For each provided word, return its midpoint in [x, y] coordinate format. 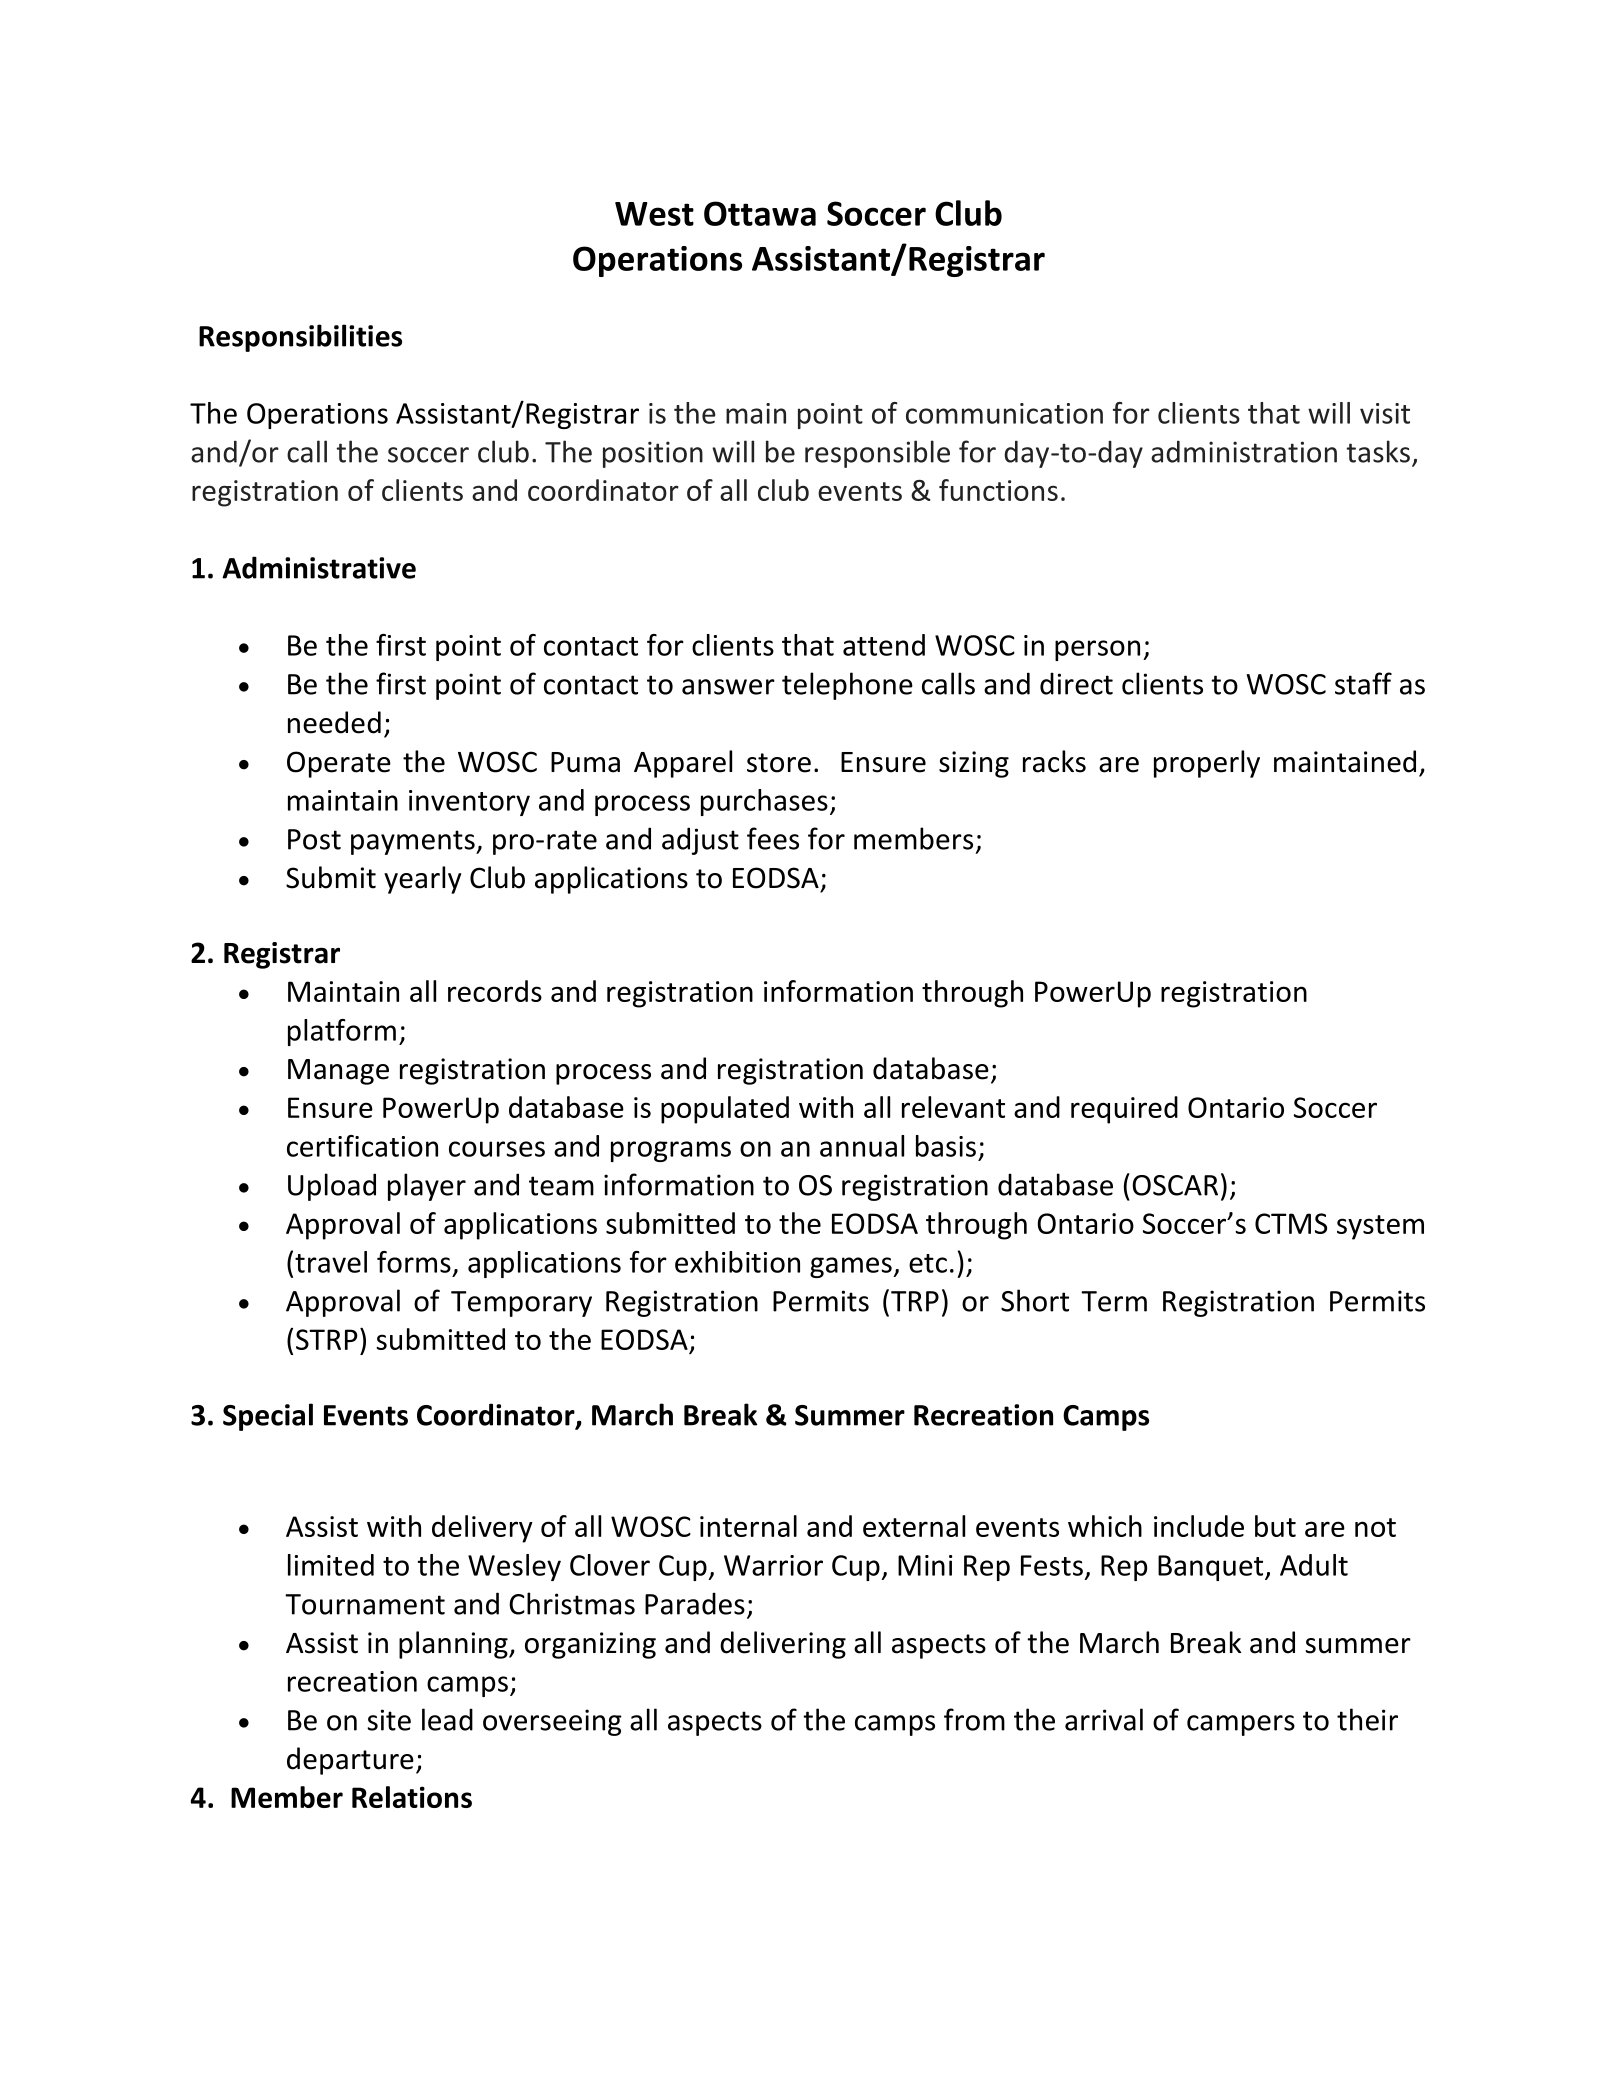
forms [414, 1262]
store [779, 763]
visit [1385, 413]
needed [334, 722]
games [852, 1267]
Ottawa [760, 213]
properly [1207, 764]
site [389, 1720]
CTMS [1291, 1223]
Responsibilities [300, 338]
